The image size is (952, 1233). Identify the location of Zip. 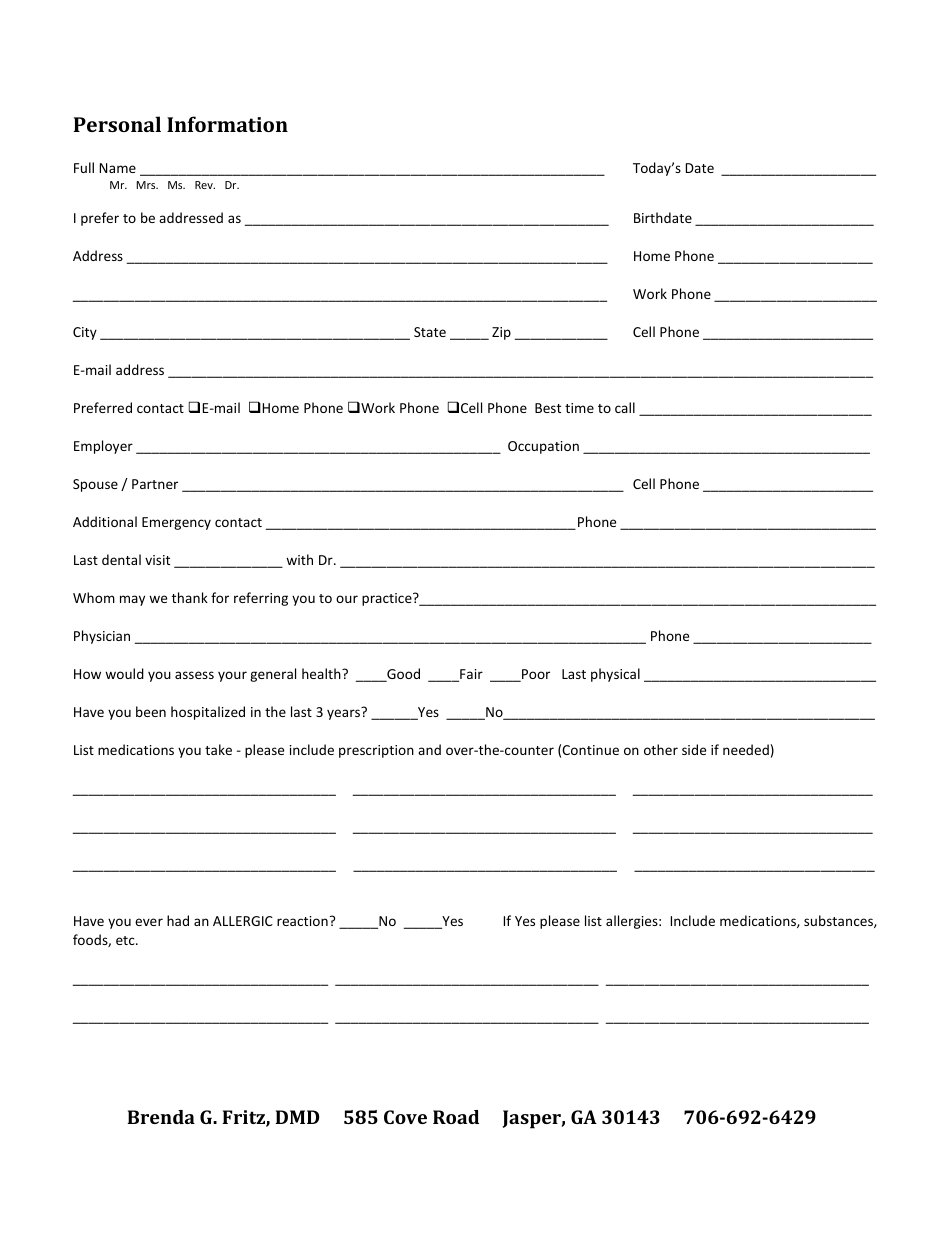
(501, 333).
